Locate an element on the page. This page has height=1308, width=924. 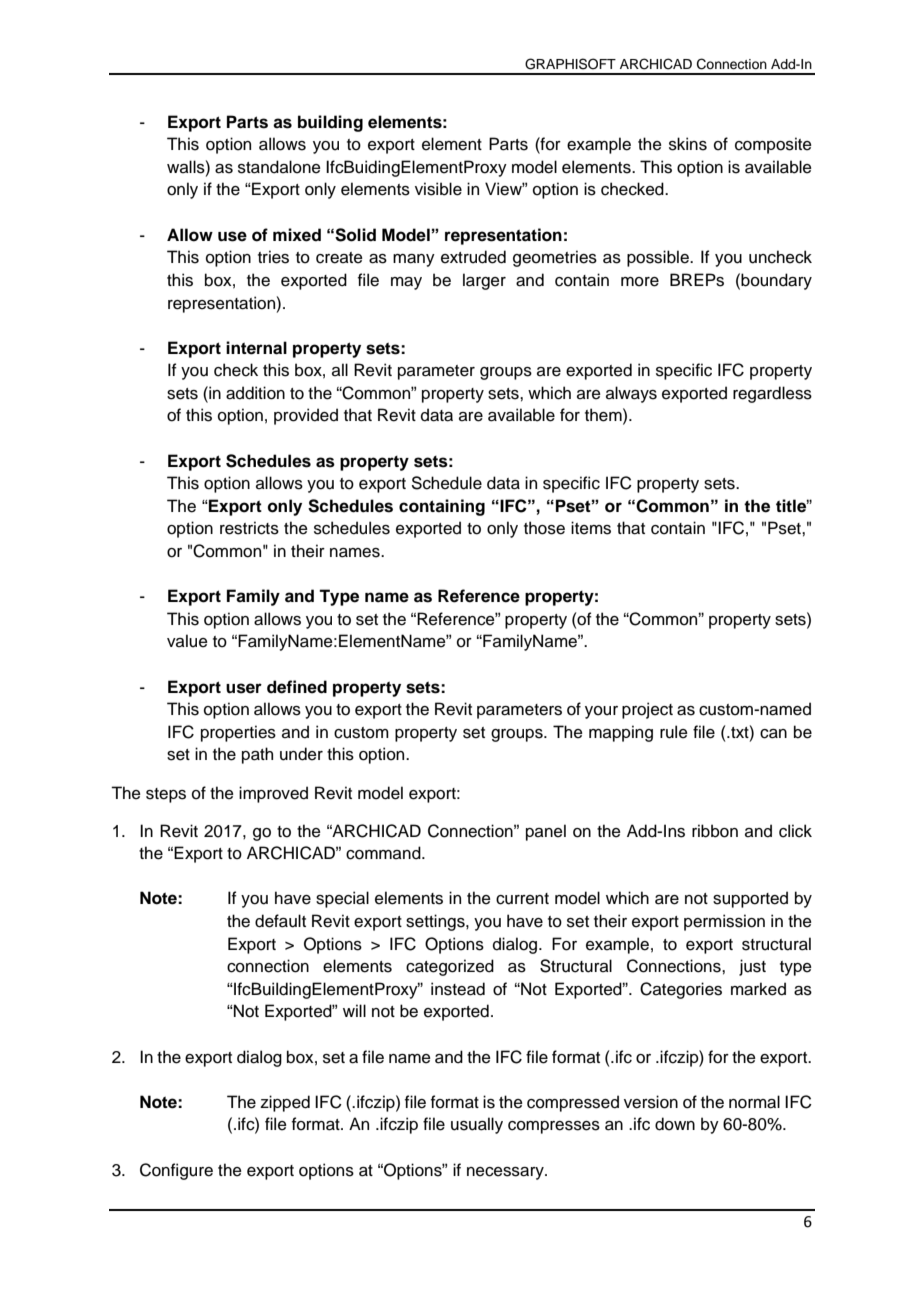
improved is located at coordinates (273, 794).
